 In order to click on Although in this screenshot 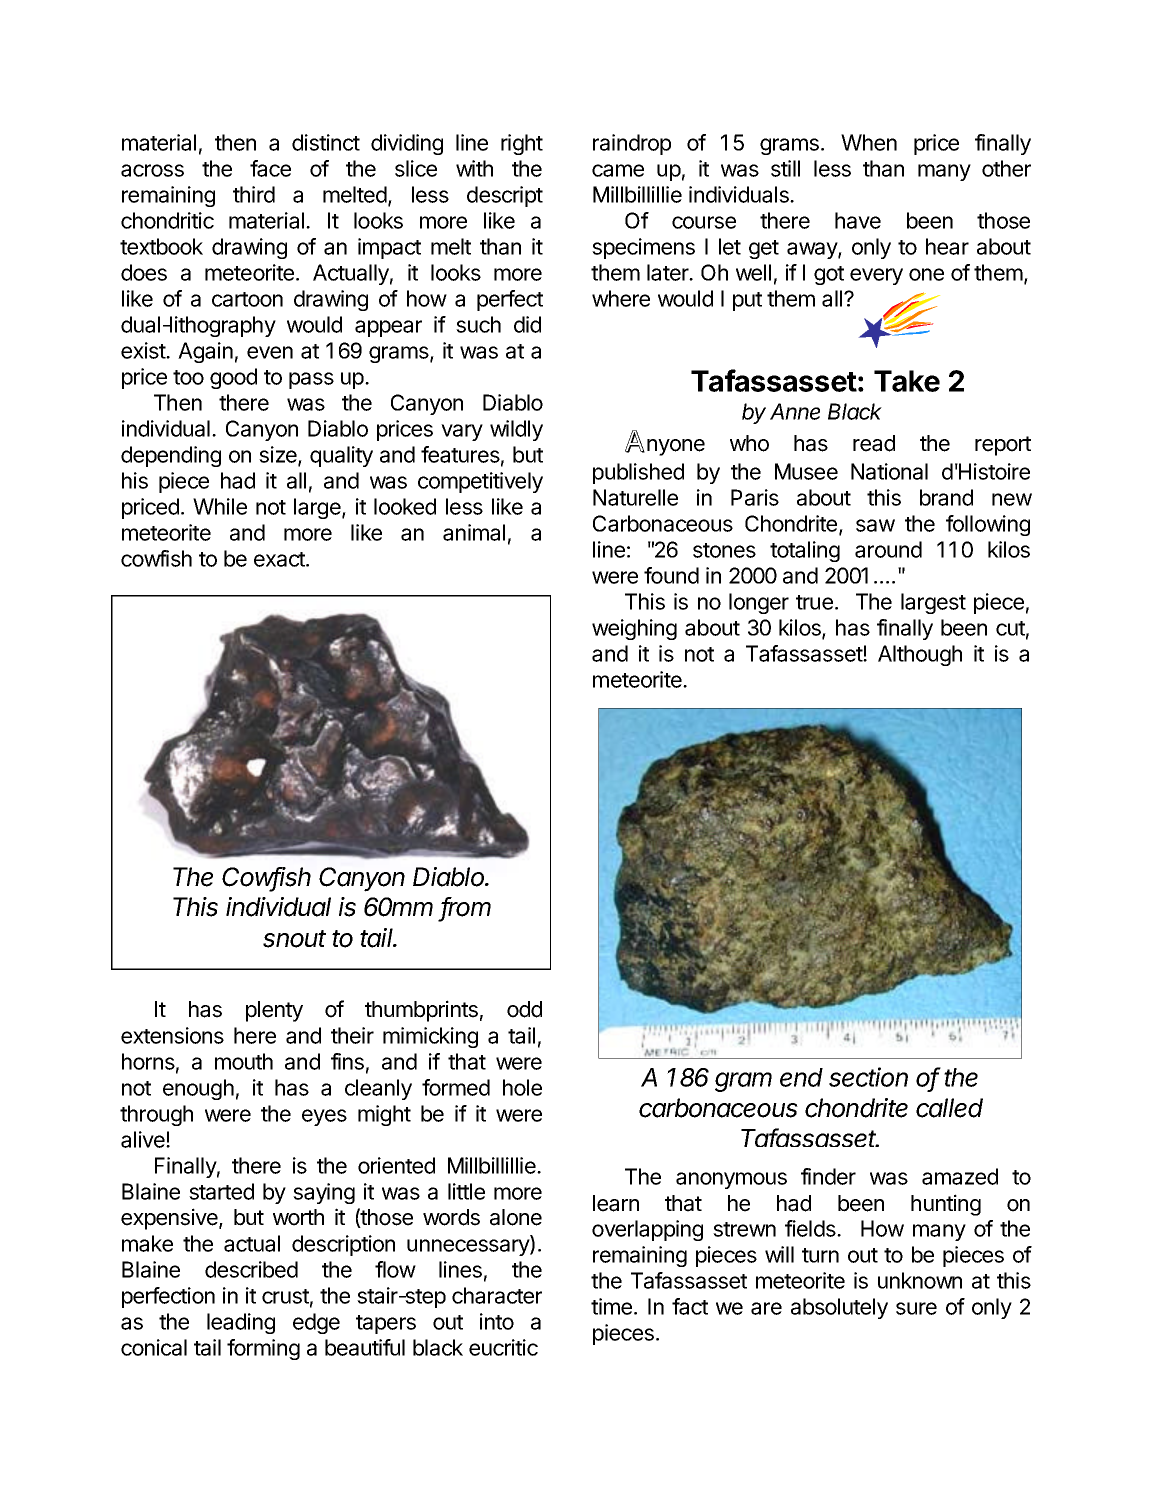, I will do `click(920, 655)`.
